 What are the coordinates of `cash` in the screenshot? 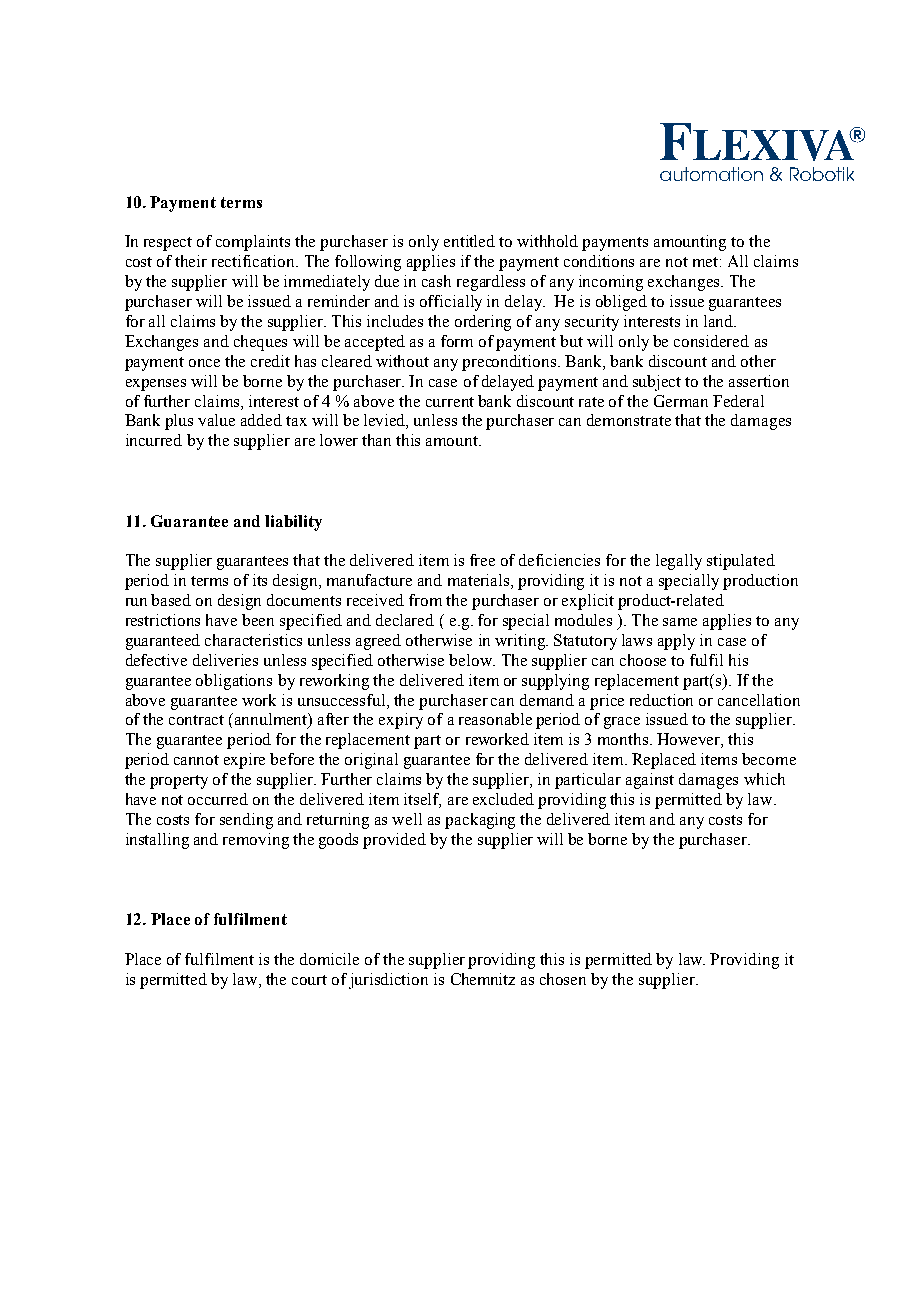 It's located at (436, 281).
